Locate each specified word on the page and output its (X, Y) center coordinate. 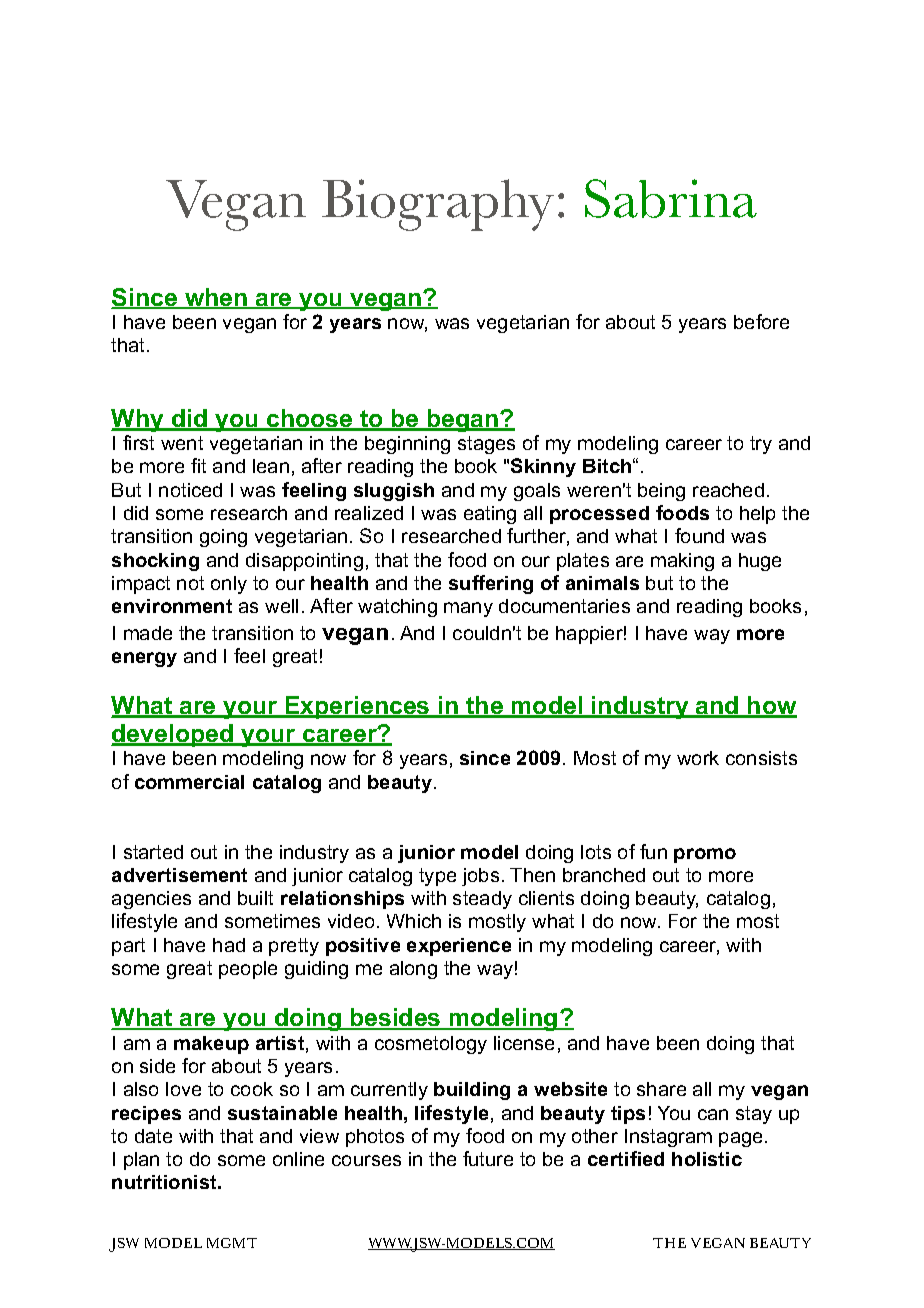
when (216, 298)
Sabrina (671, 198)
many (468, 609)
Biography (438, 205)
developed (173, 735)
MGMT (232, 1243)
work (698, 758)
